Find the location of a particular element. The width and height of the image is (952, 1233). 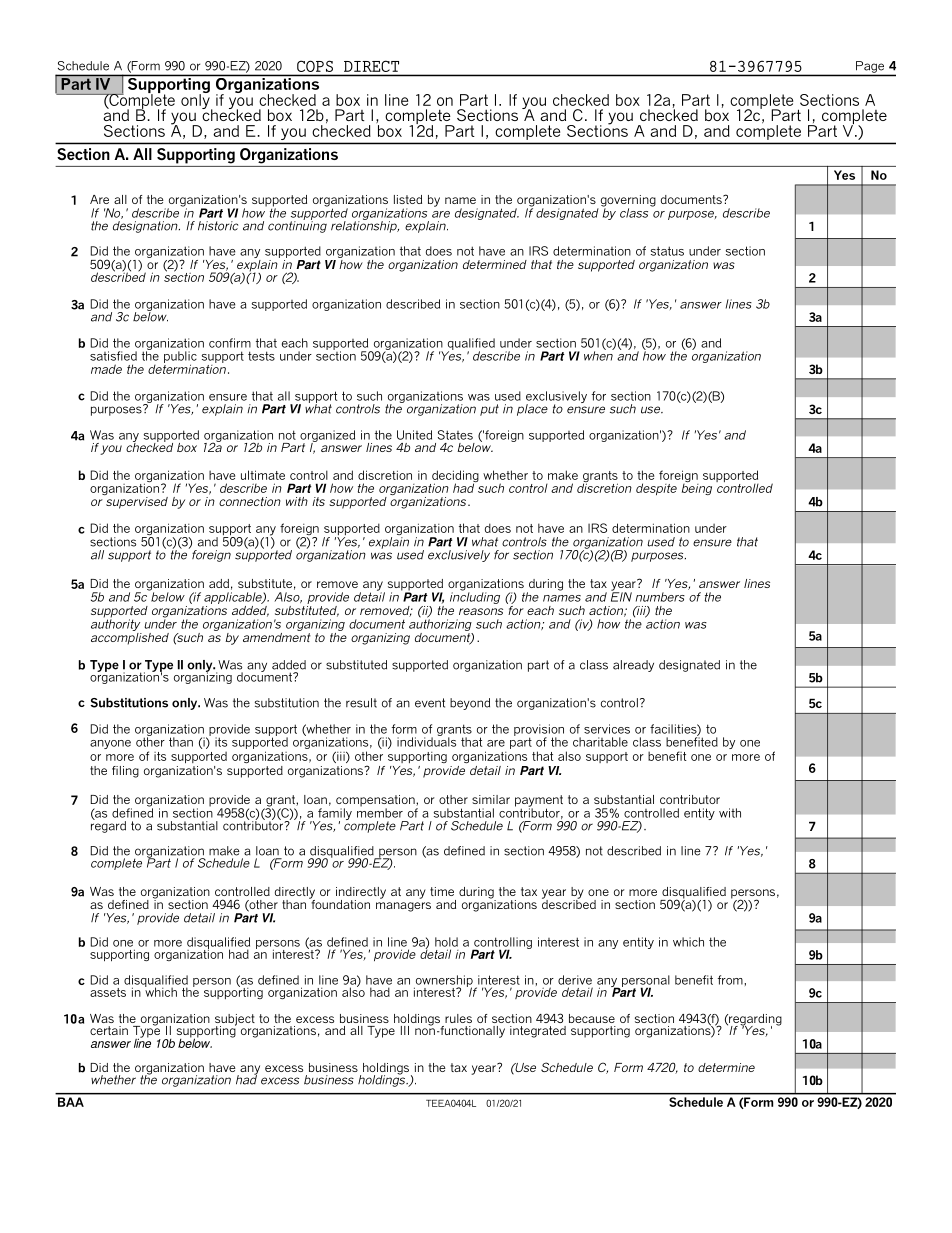

being is located at coordinates (697, 488).
